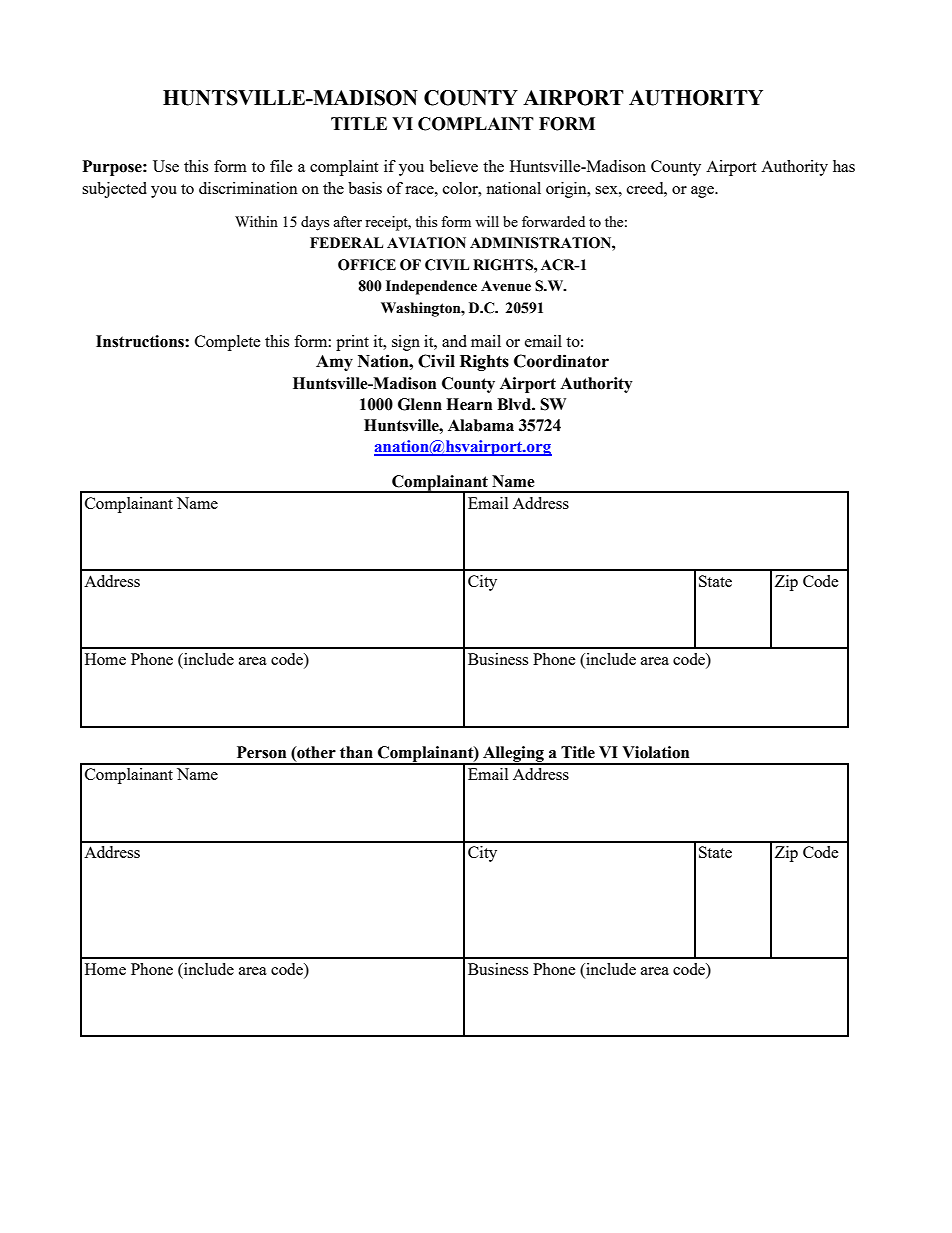  Describe the element at coordinates (561, 361) in the page. I see `Coordinator` at that location.
